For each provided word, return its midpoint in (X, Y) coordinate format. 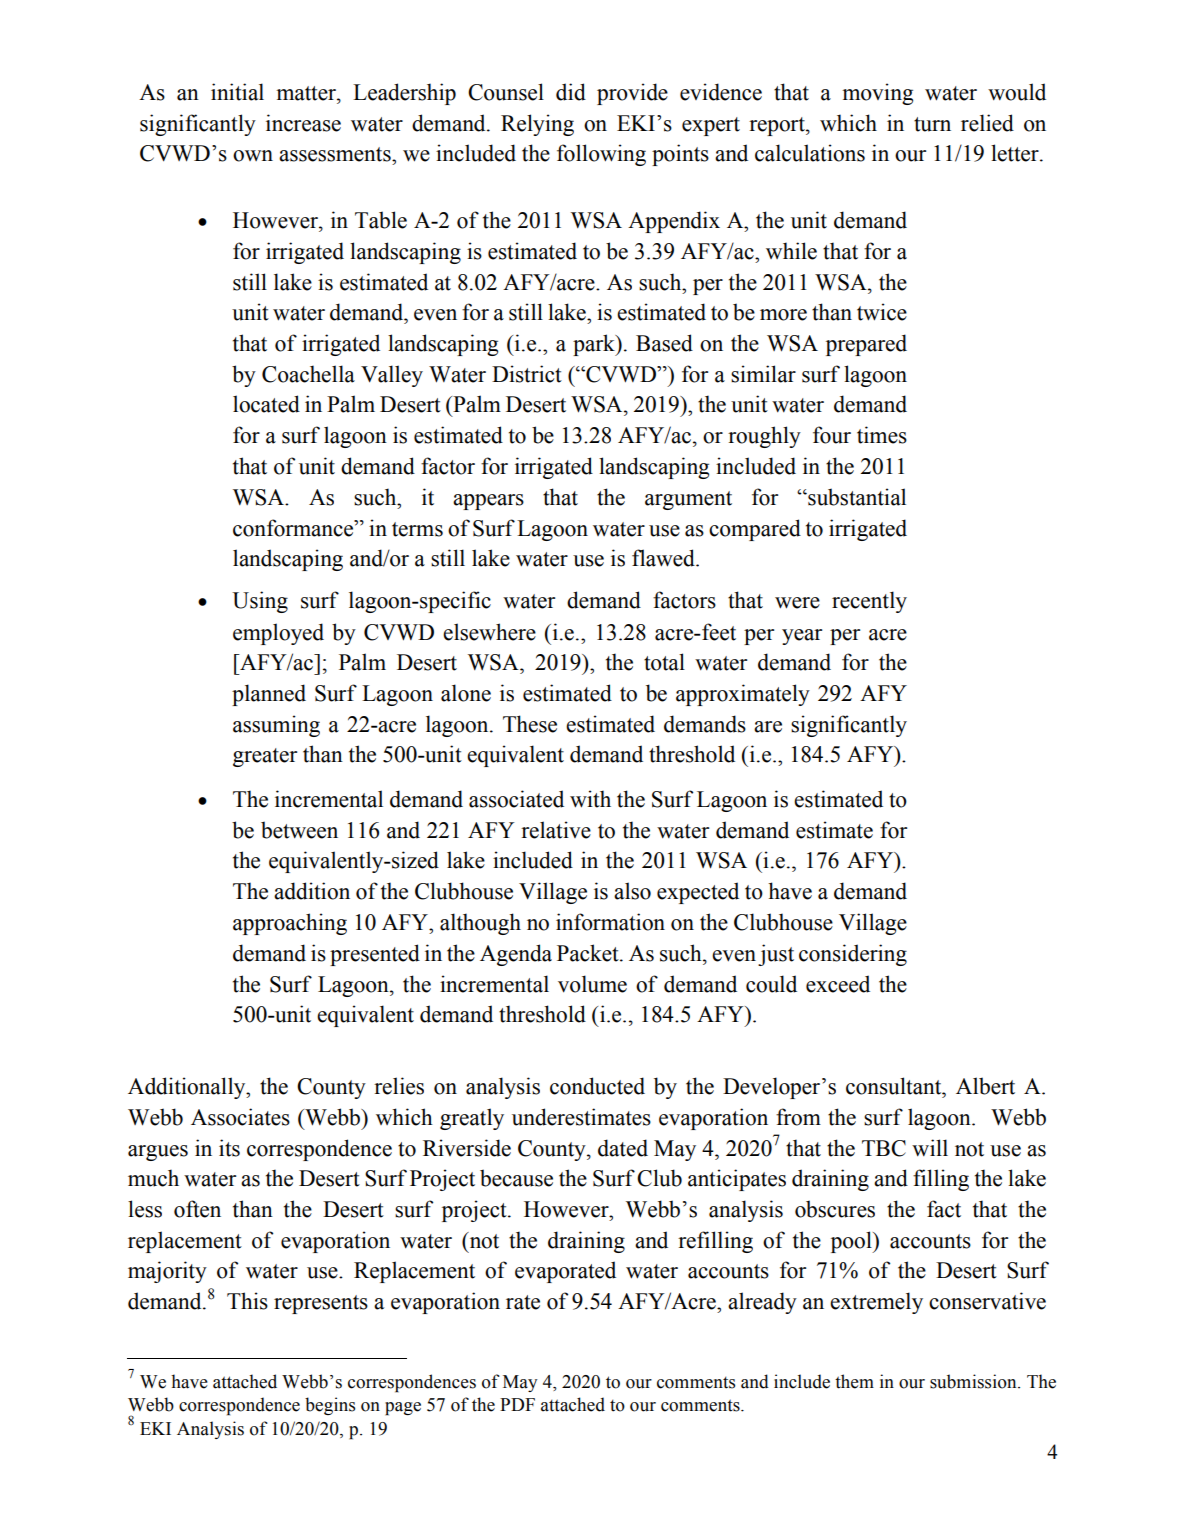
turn (932, 124)
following (601, 155)
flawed (664, 558)
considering (853, 955)
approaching (290, 924)
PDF (517, 1404)
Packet (589, 953)
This (247, 1301)
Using (260, 602)
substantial (856, 497)
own (253, 156)
